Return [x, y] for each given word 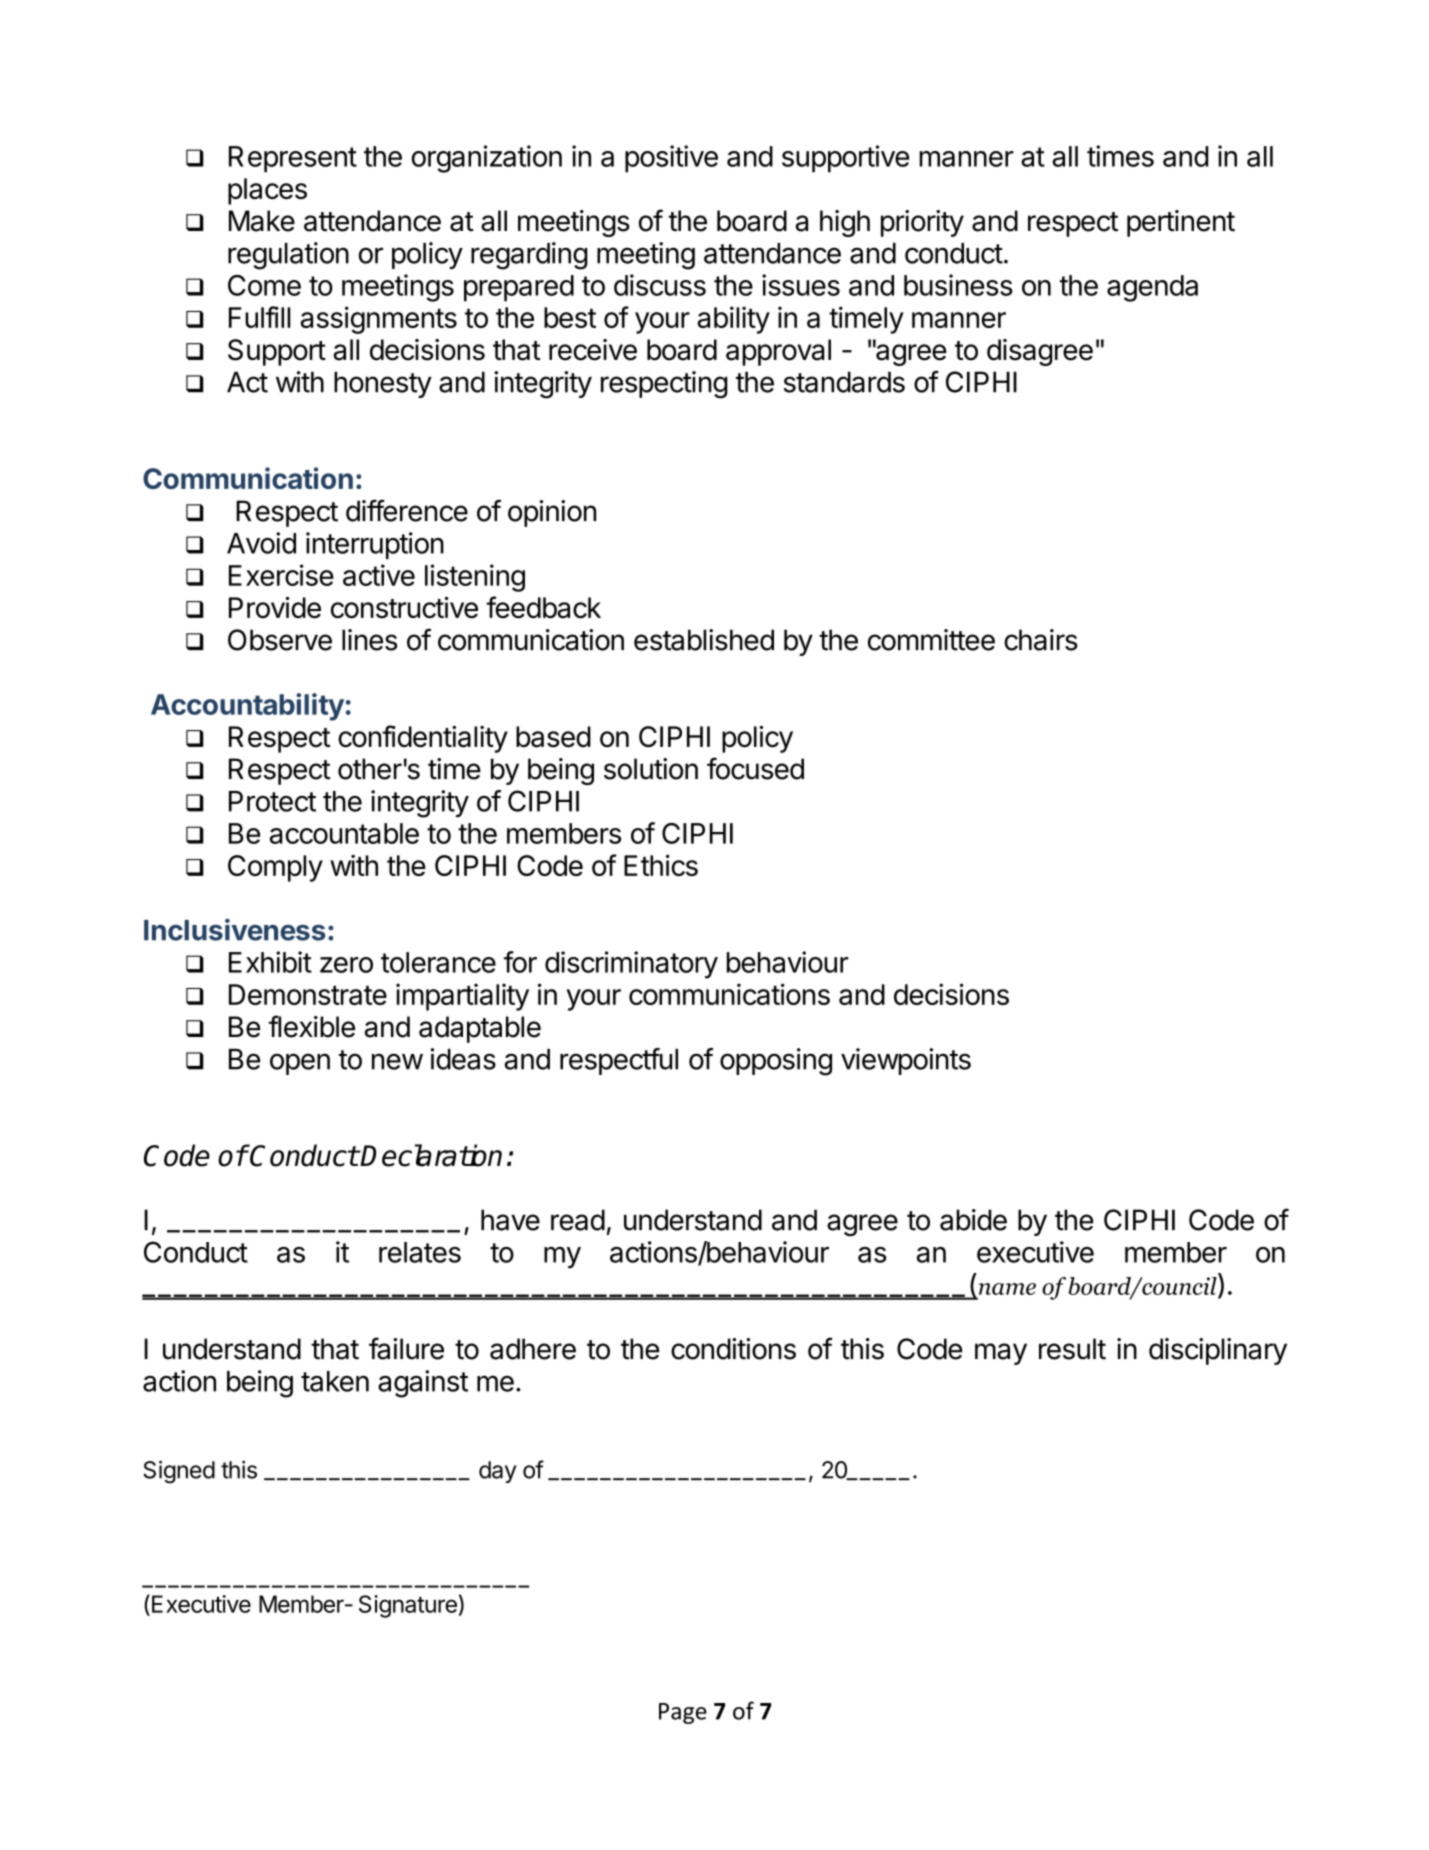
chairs [1041, 640]
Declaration [431, 1155]
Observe [280, 640]
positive [671, 159]
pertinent [1181, 223]
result [1072, 1349]
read [578, 1220]
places [267, 191]
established [704, 640]
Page [683, 1713]
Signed [179, 1472]
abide [973, 1220]
